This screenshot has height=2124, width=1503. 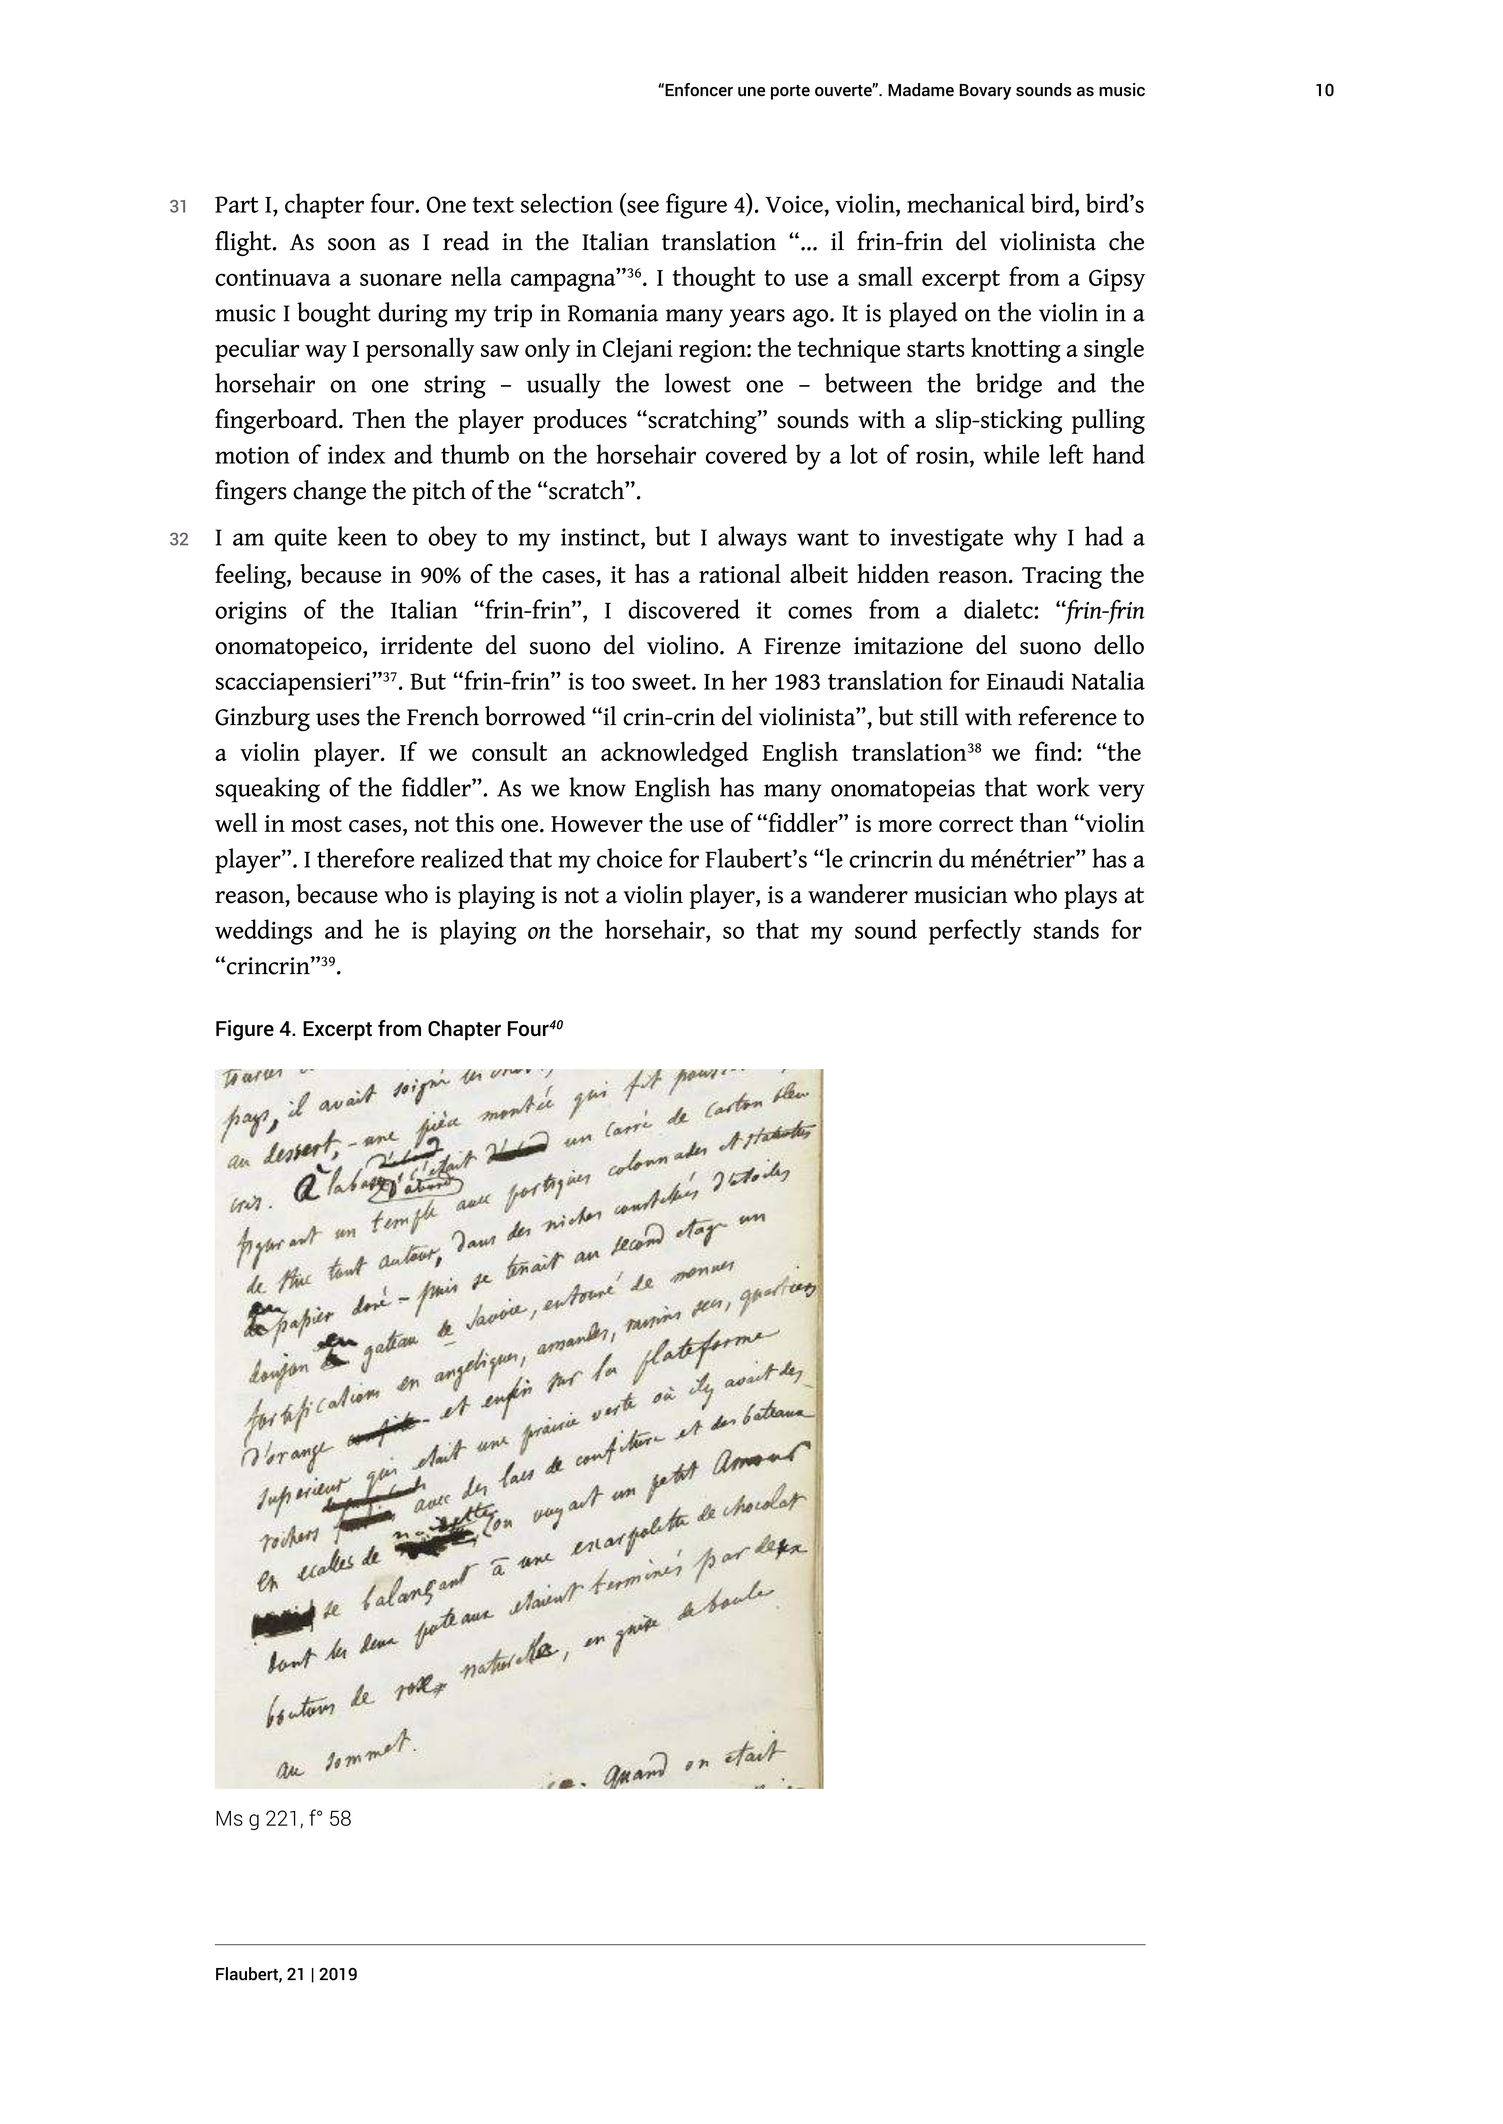 I want to click on change, so click(x=329, y=492).
